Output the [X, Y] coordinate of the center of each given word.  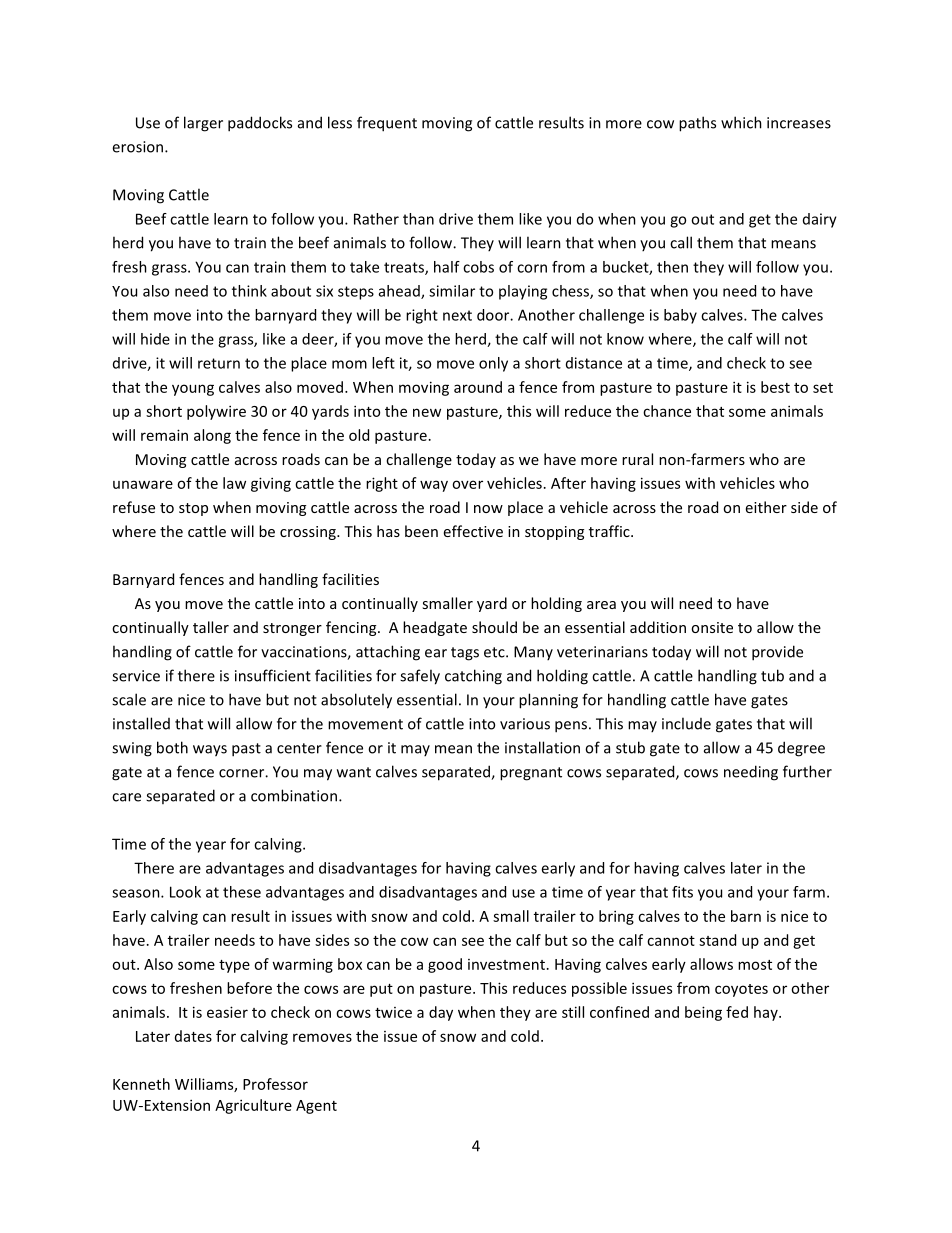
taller [211, 627]
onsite [712, 627]
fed [737, 1012]
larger [203, 124]
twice [393, 1012]
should [494, 627]
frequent [387, 124]
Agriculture [253, 1106]
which [741, 122]
